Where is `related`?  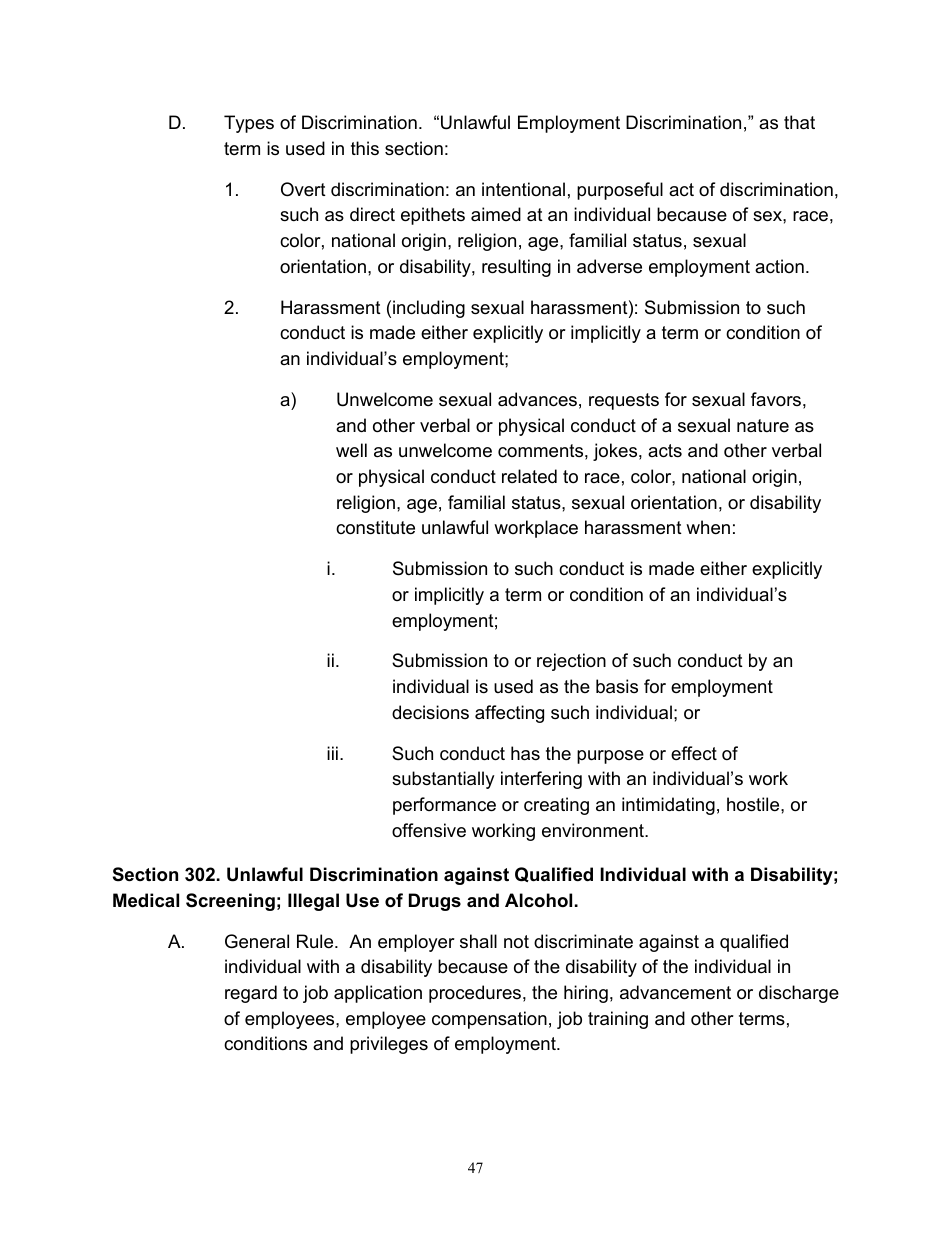
related is located at coordinates (529, 476).
